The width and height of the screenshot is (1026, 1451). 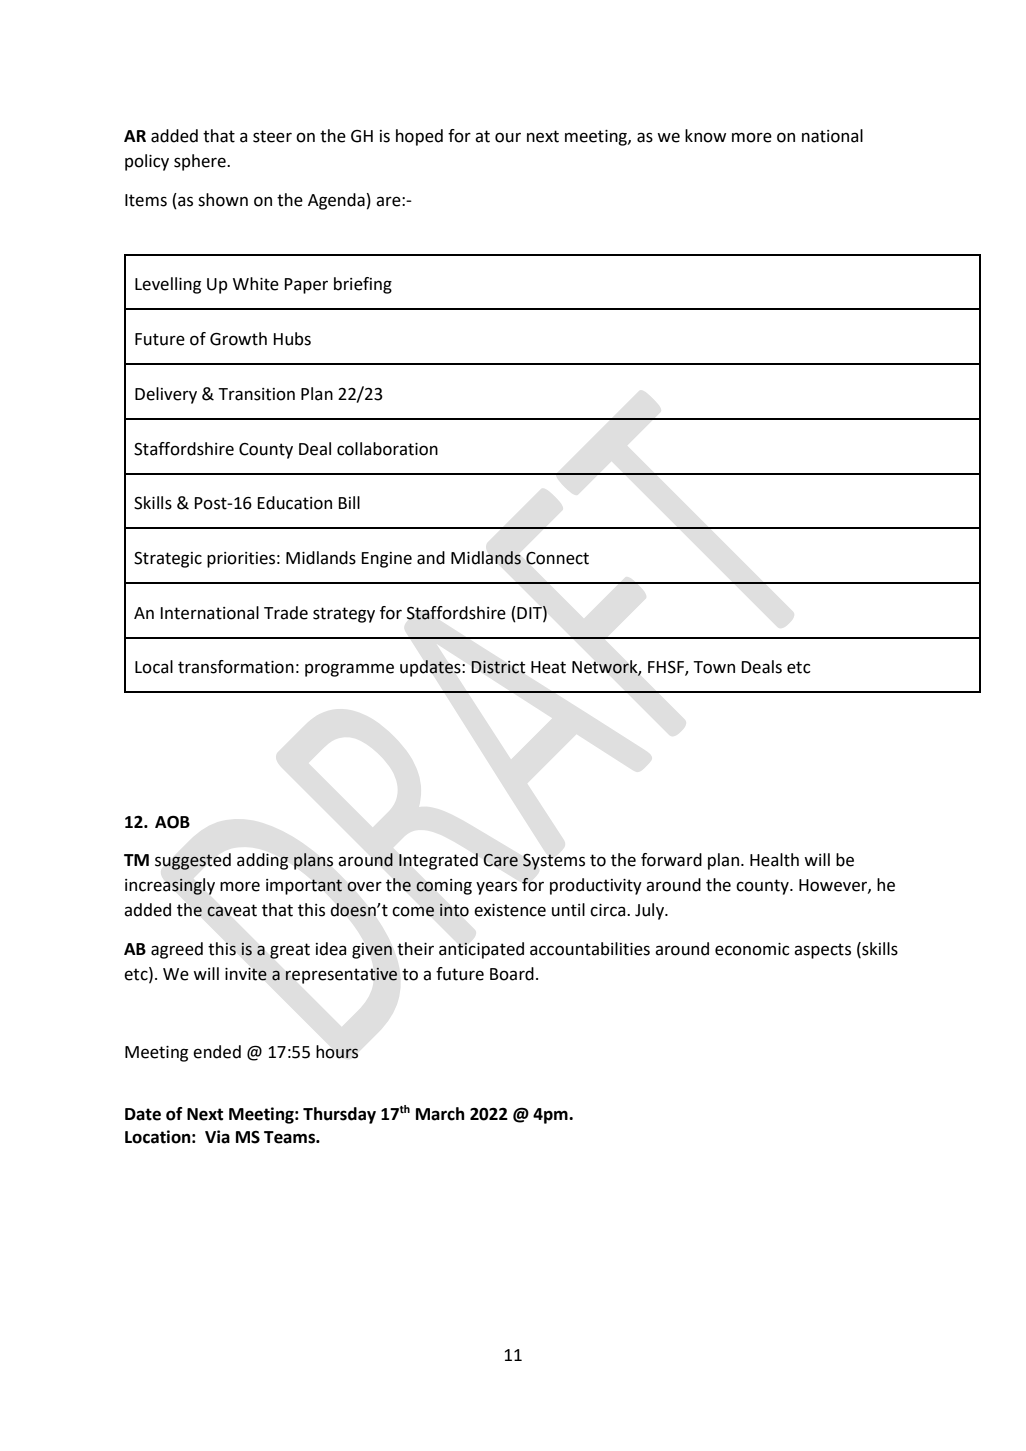 What do you see at coordinates (172, 822) in the screenshot?
I see `AOB` at bounding box center [172, 822].
